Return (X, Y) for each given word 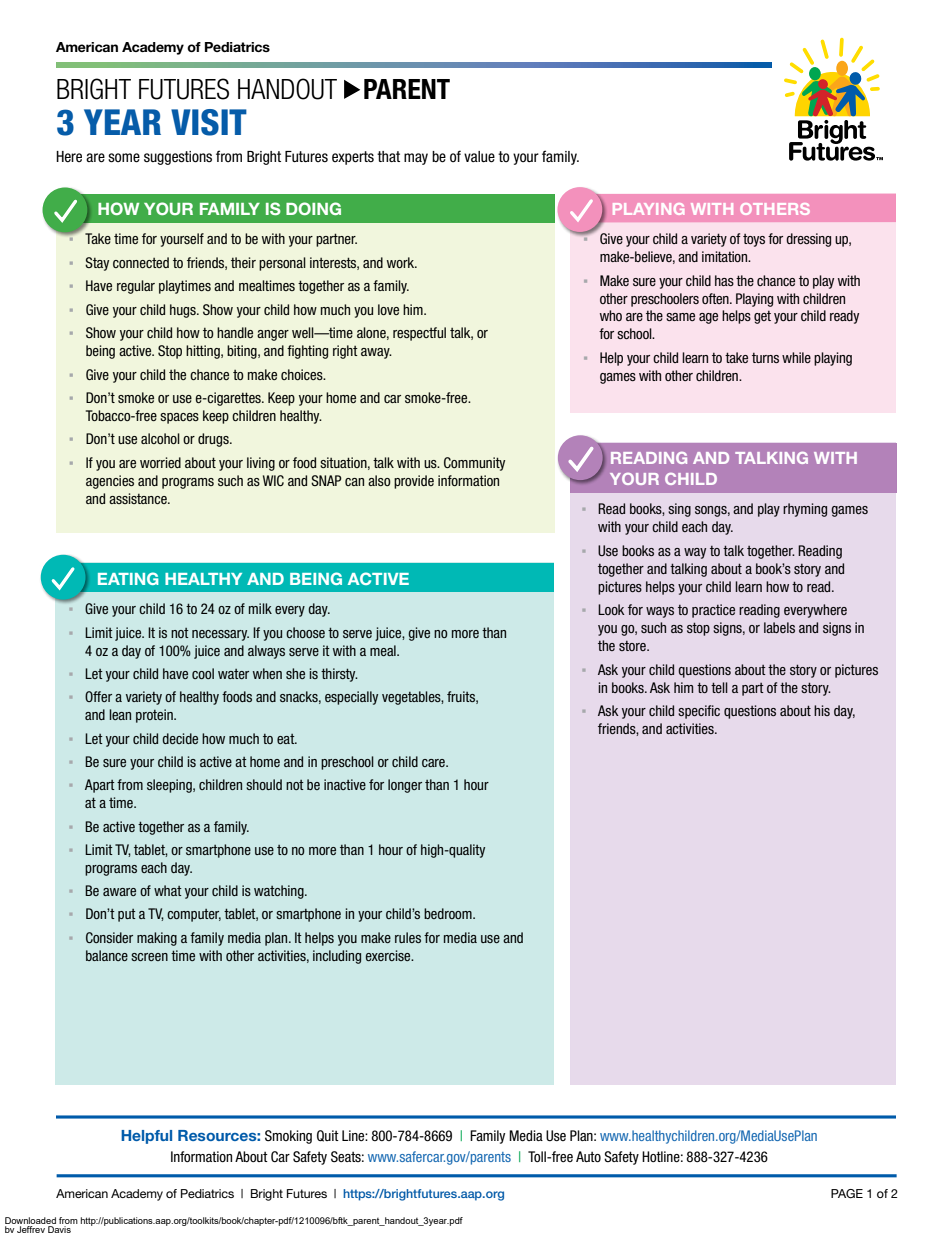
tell (719, 687)
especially (351, 698)
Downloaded (30, 1220)
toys (754, 240)
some (124, 158)
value (479, 157)
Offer (98, 696)
